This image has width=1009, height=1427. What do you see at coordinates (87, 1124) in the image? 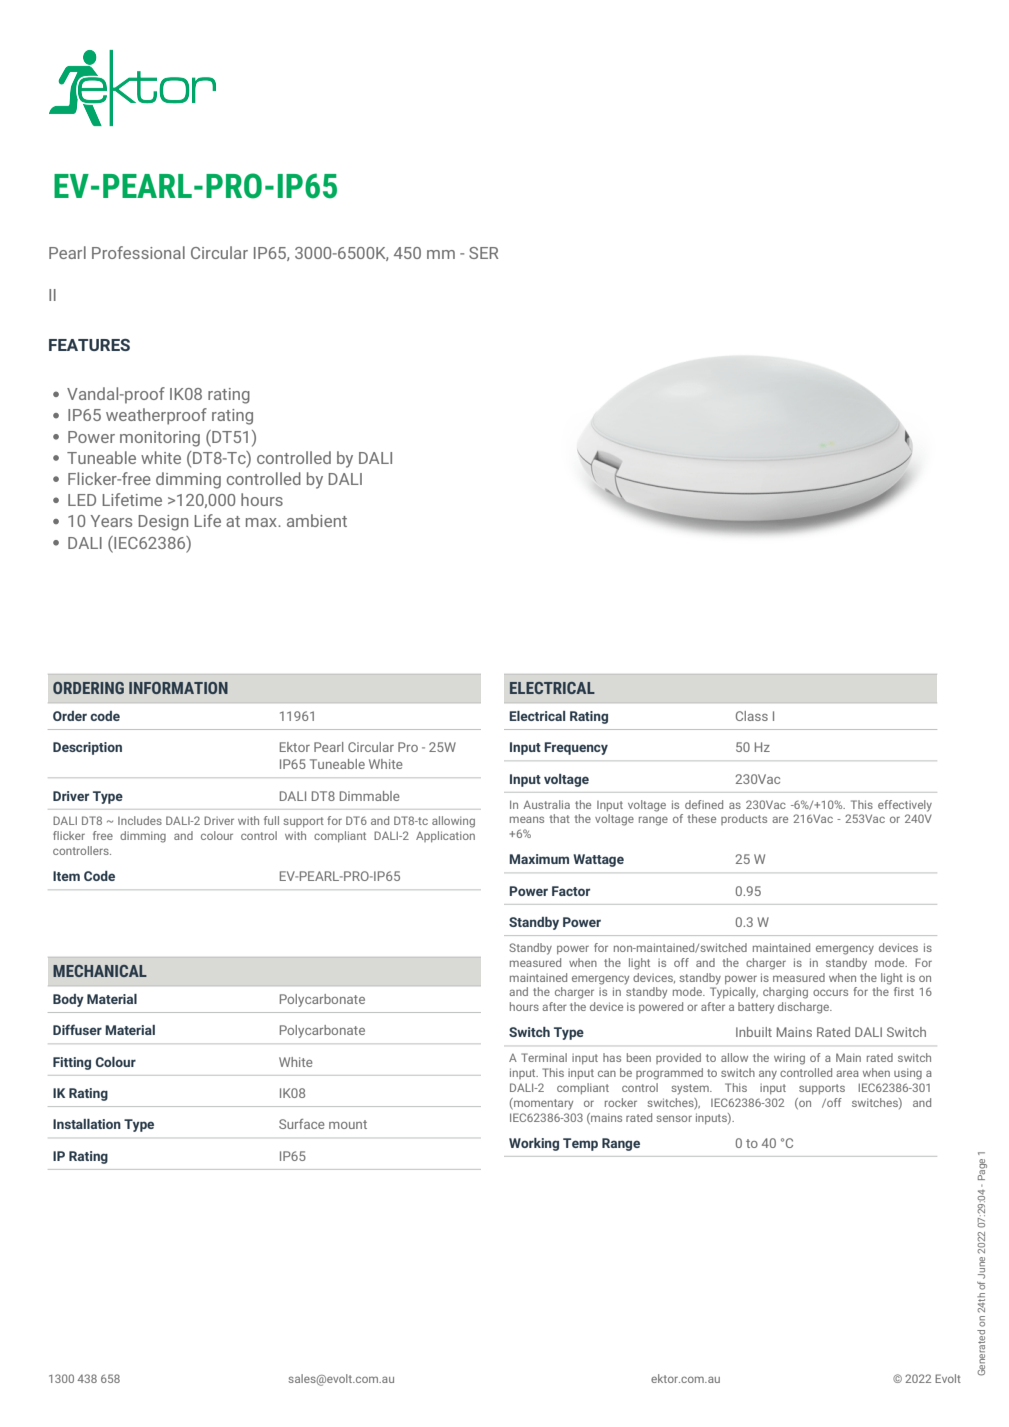
I see `Installation` at bounding box center [87, 1124].
